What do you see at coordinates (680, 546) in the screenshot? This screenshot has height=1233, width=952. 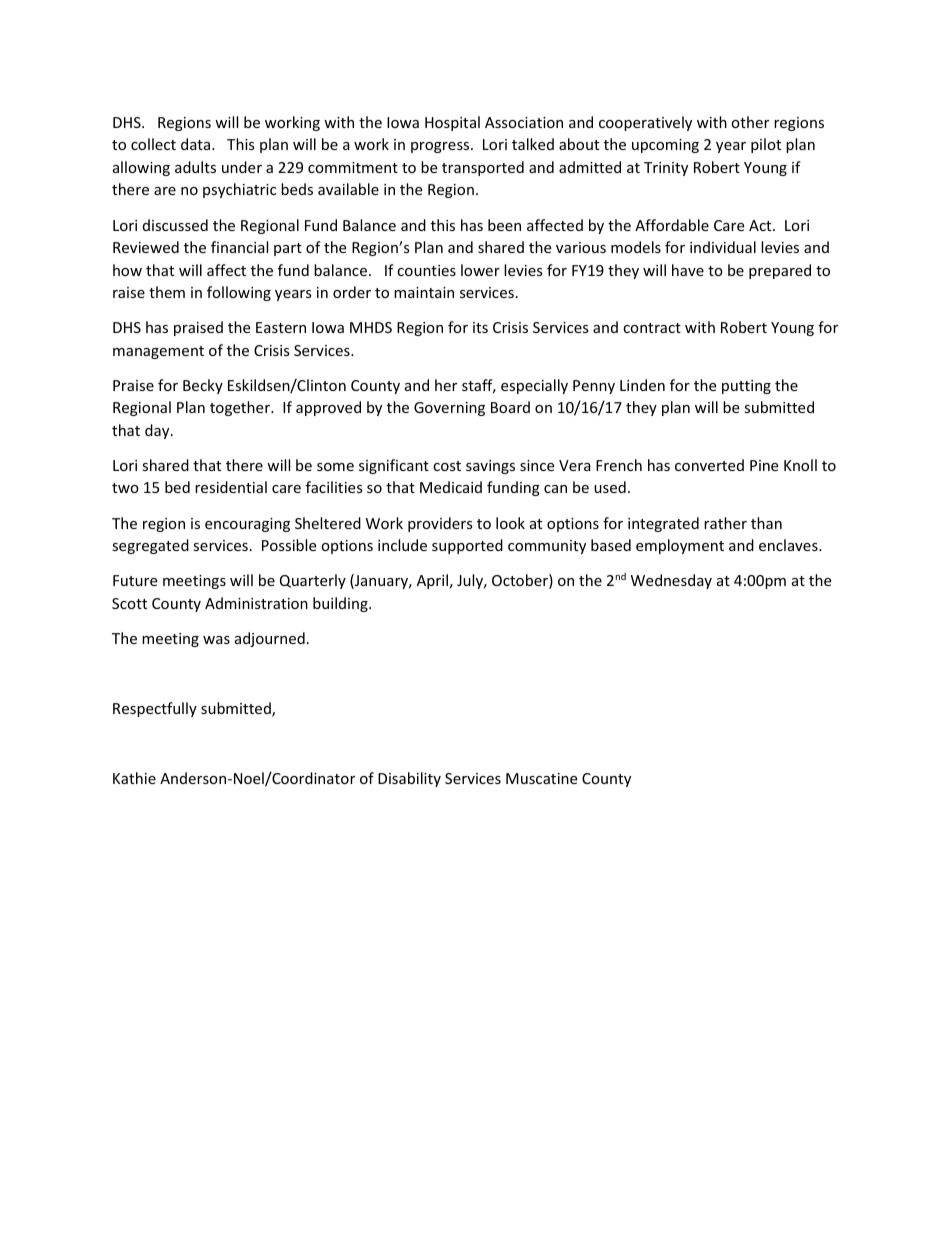 I see `employment` at bounding box center [680, 546].
